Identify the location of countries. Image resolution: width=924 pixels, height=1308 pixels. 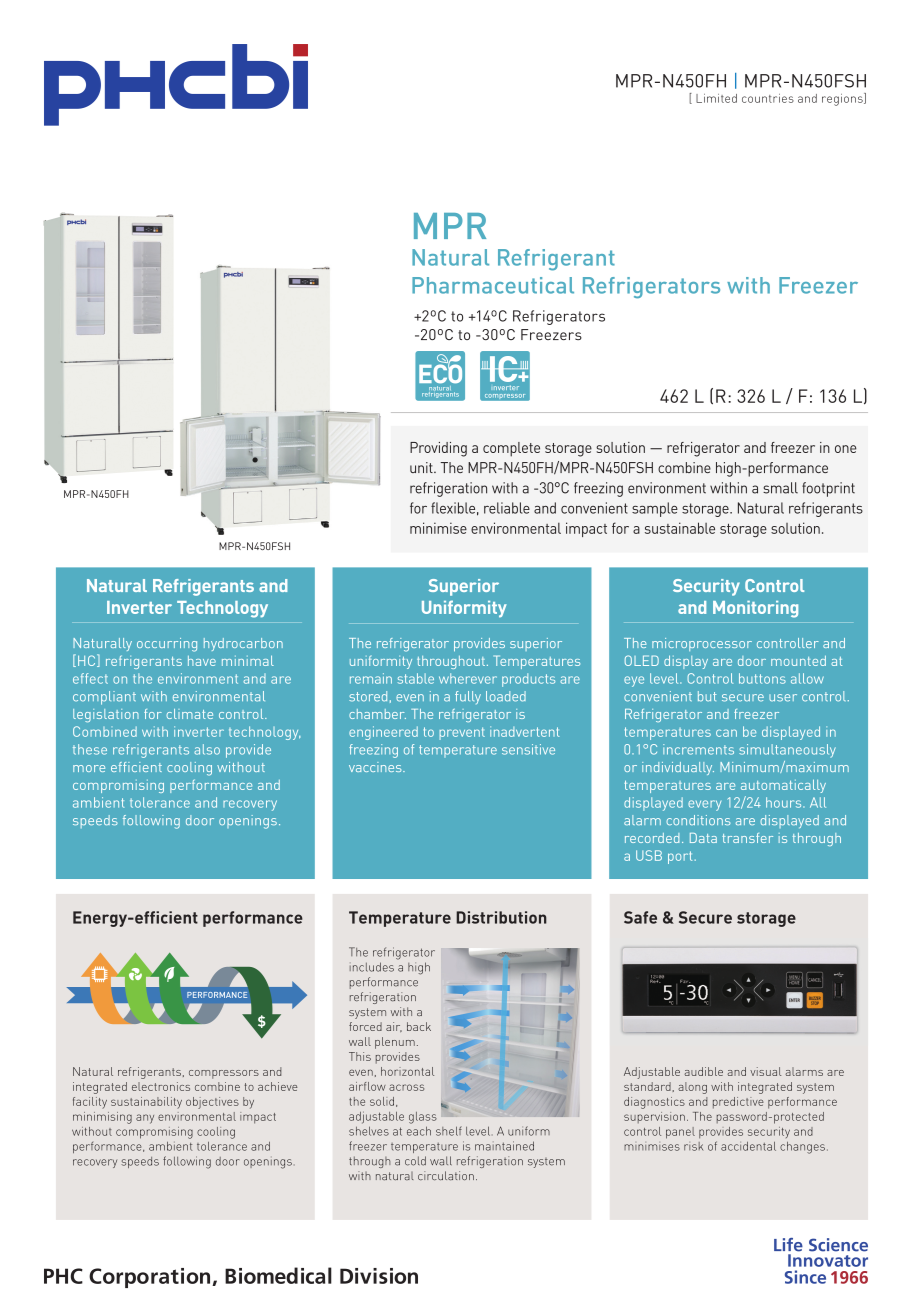
(768, 98).
